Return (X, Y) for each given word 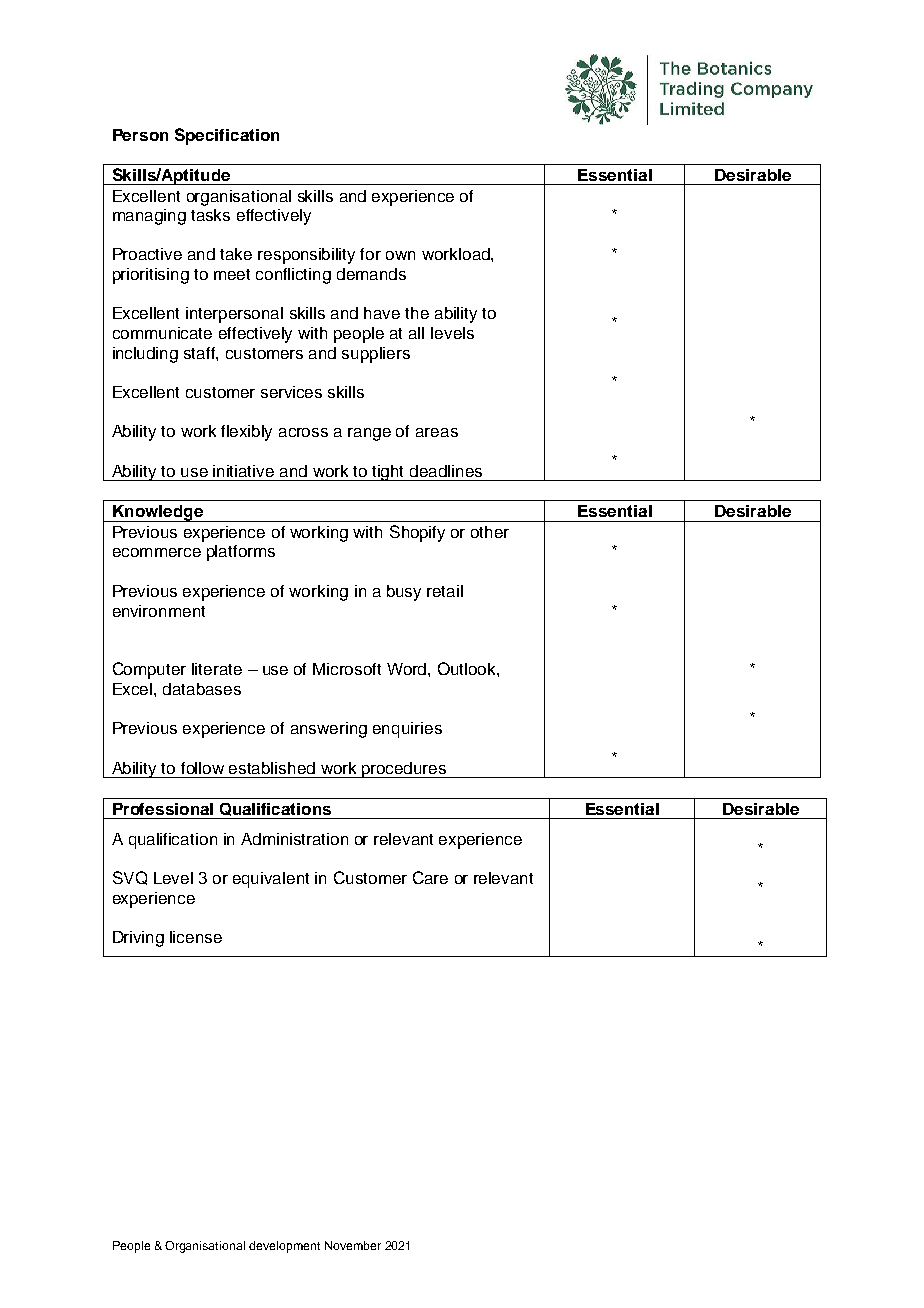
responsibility (306, 256)
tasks (210, 215)
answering (329, 730)
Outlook (468, 668)
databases (202, 689)
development (284, 1247)
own (400, 255)
